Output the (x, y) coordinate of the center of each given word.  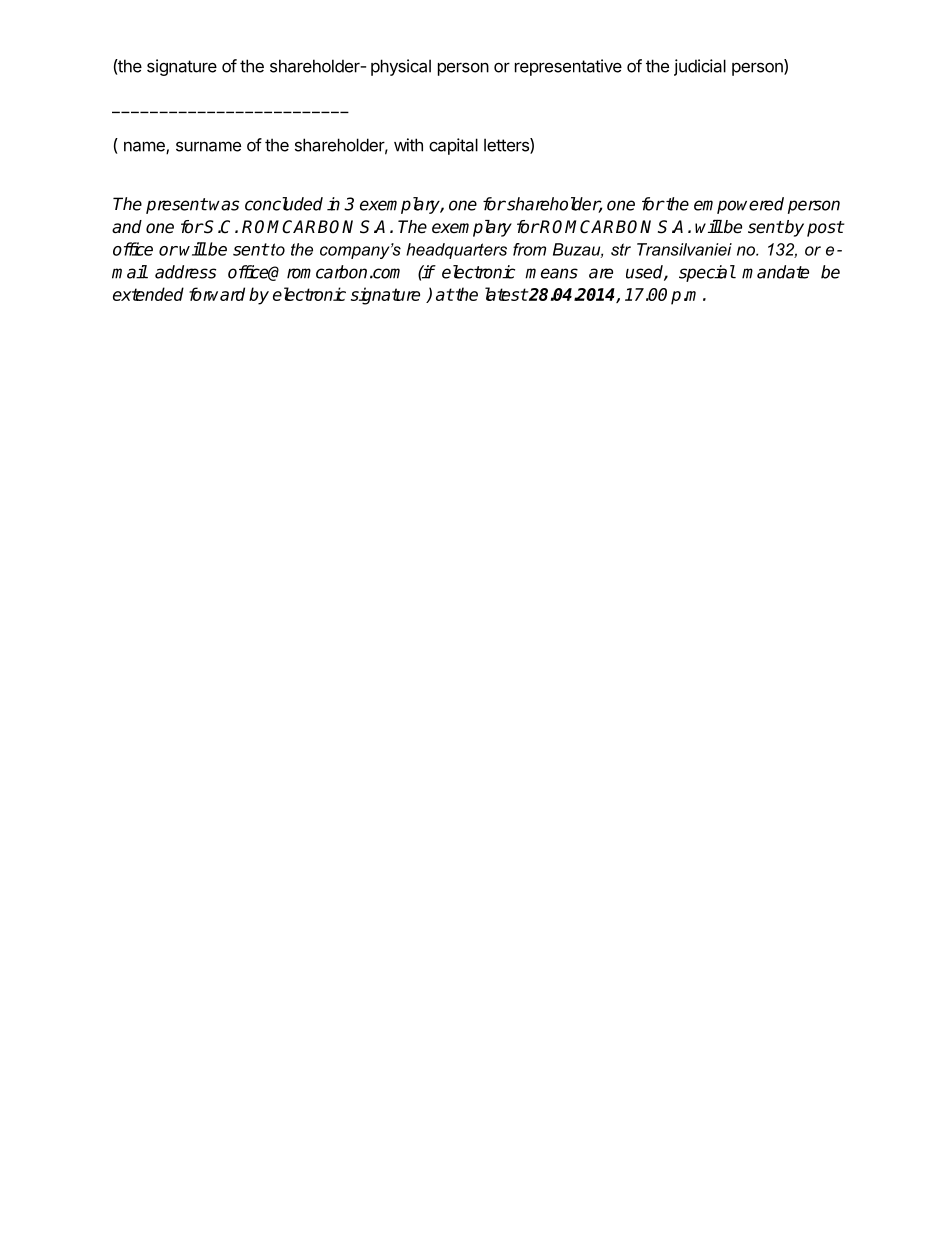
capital (453, 146)
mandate (775, 272)
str (621, 249)
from (529, 249)
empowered (739, 205)
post (825, 229)
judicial (700, 67)
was (224, 205)
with (408, 145)
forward (217, 294)
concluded (284, 204)
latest (506, 294)
